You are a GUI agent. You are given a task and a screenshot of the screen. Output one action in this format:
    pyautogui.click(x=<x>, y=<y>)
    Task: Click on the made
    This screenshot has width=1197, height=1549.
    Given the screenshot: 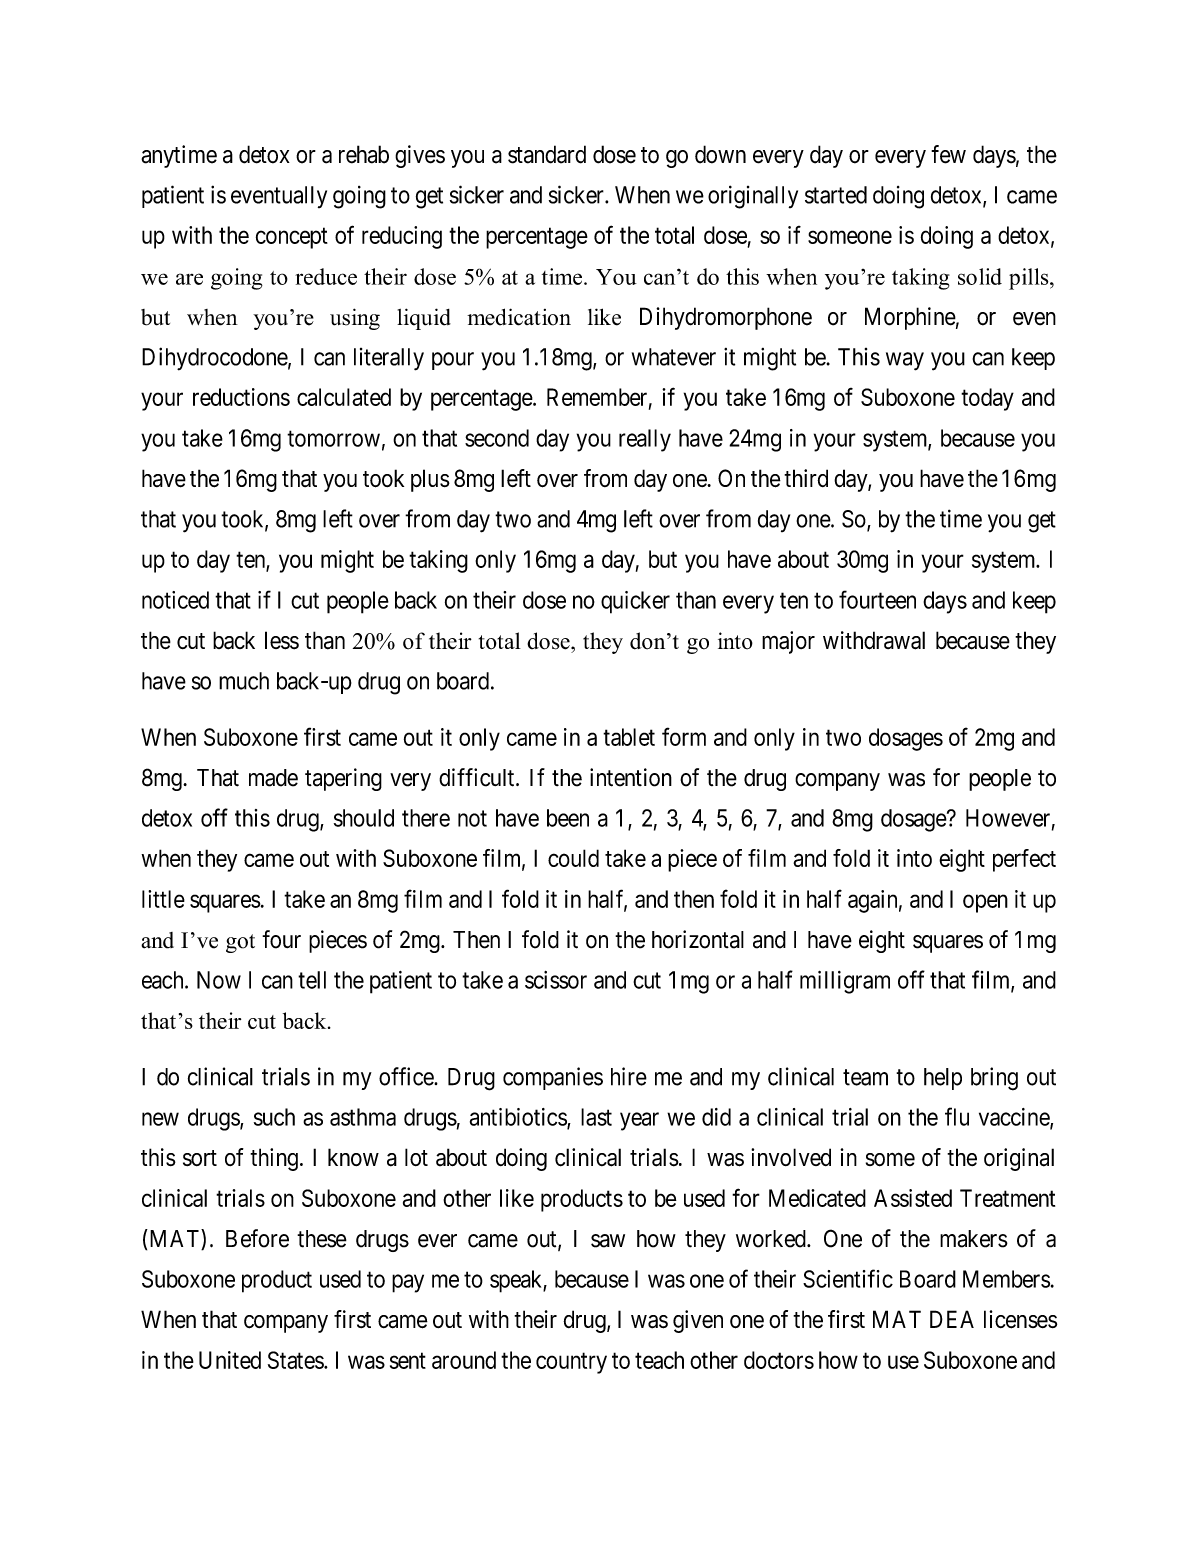 What is the action you would take?
    pyautogui.click(x=273, y=778)
